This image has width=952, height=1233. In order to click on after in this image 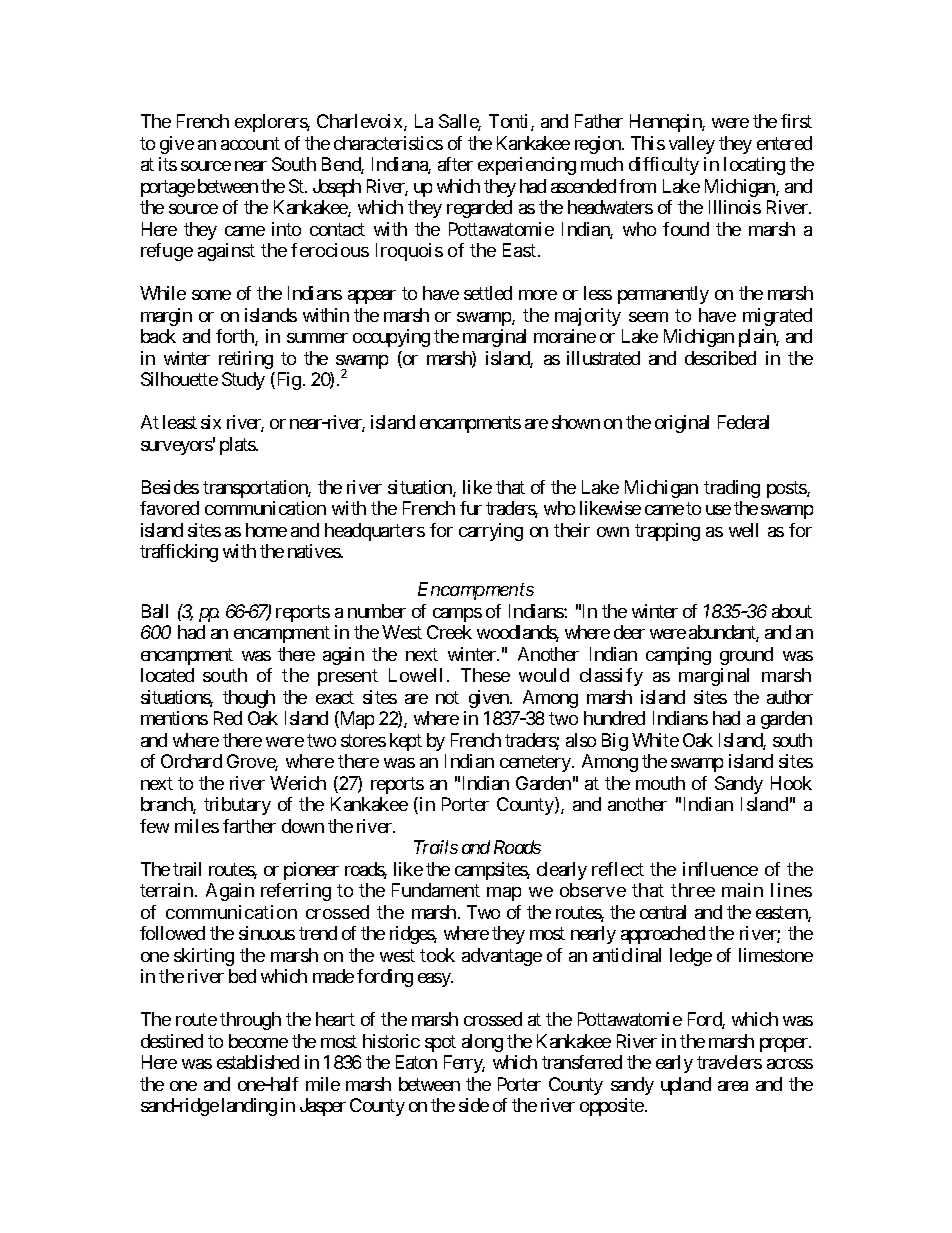, I will do `click(455, 164)`.
